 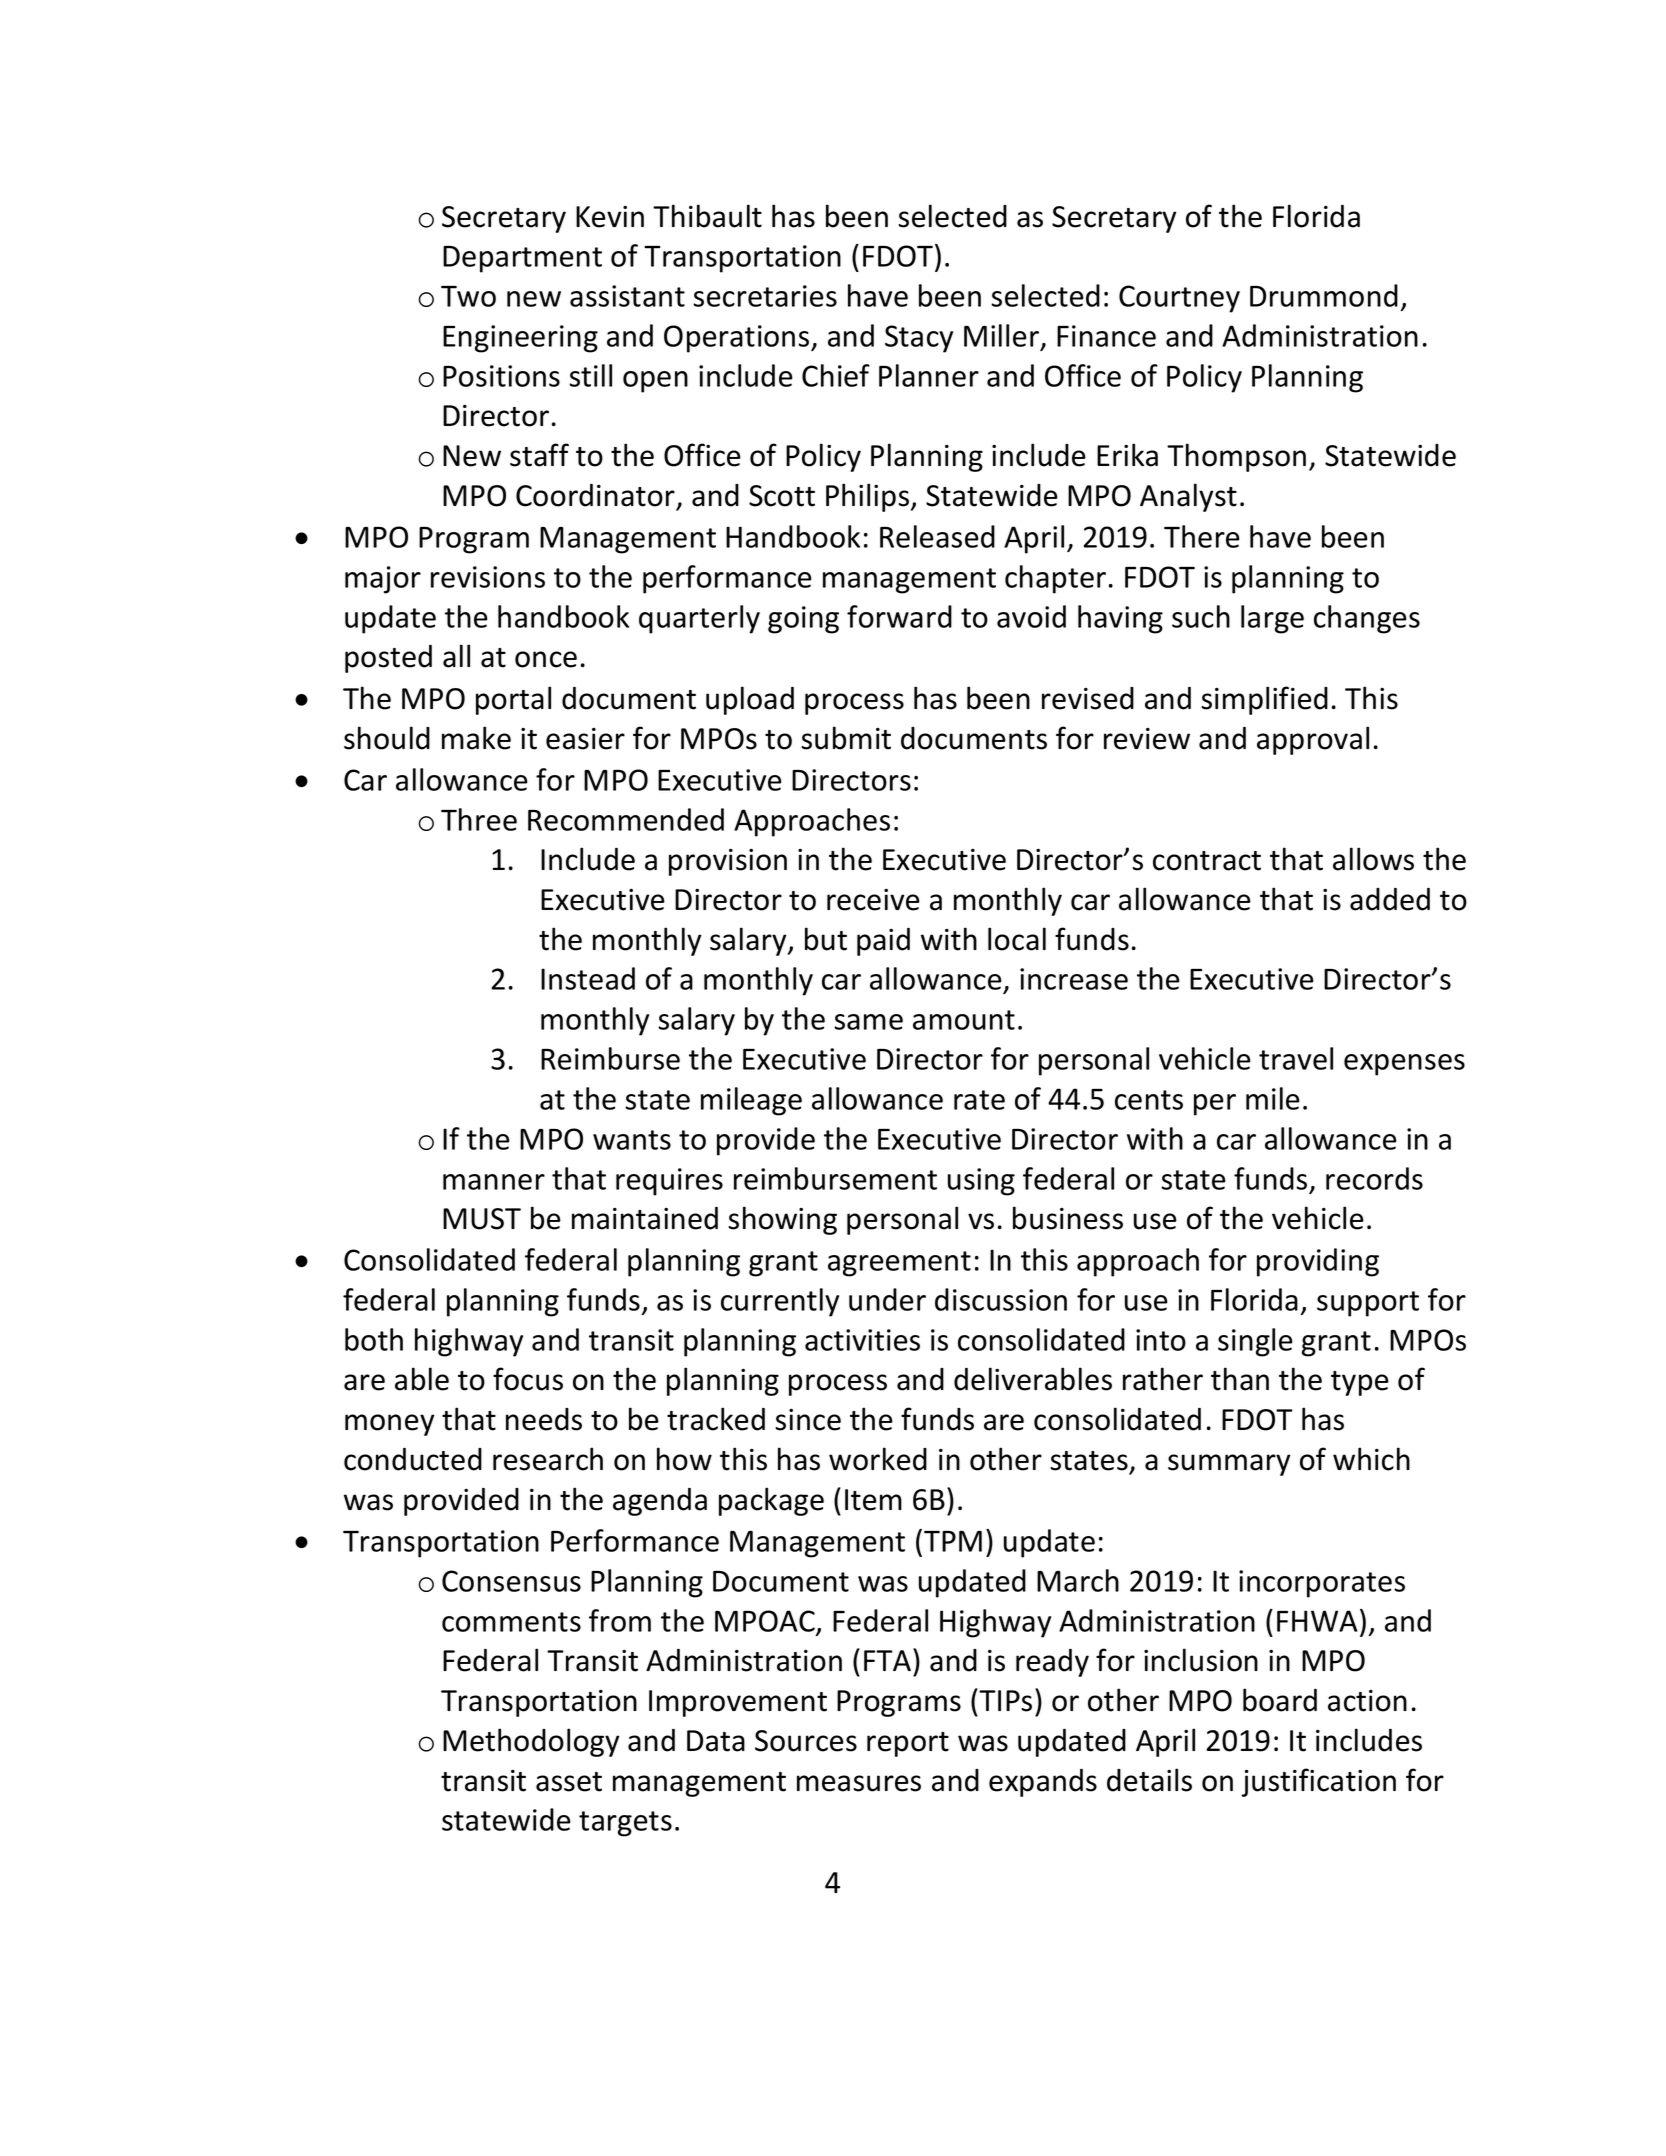 What do you see at coordinates (859, 1783) in the screenshot?
I see `measures` at bounding box center [859, 1783].
